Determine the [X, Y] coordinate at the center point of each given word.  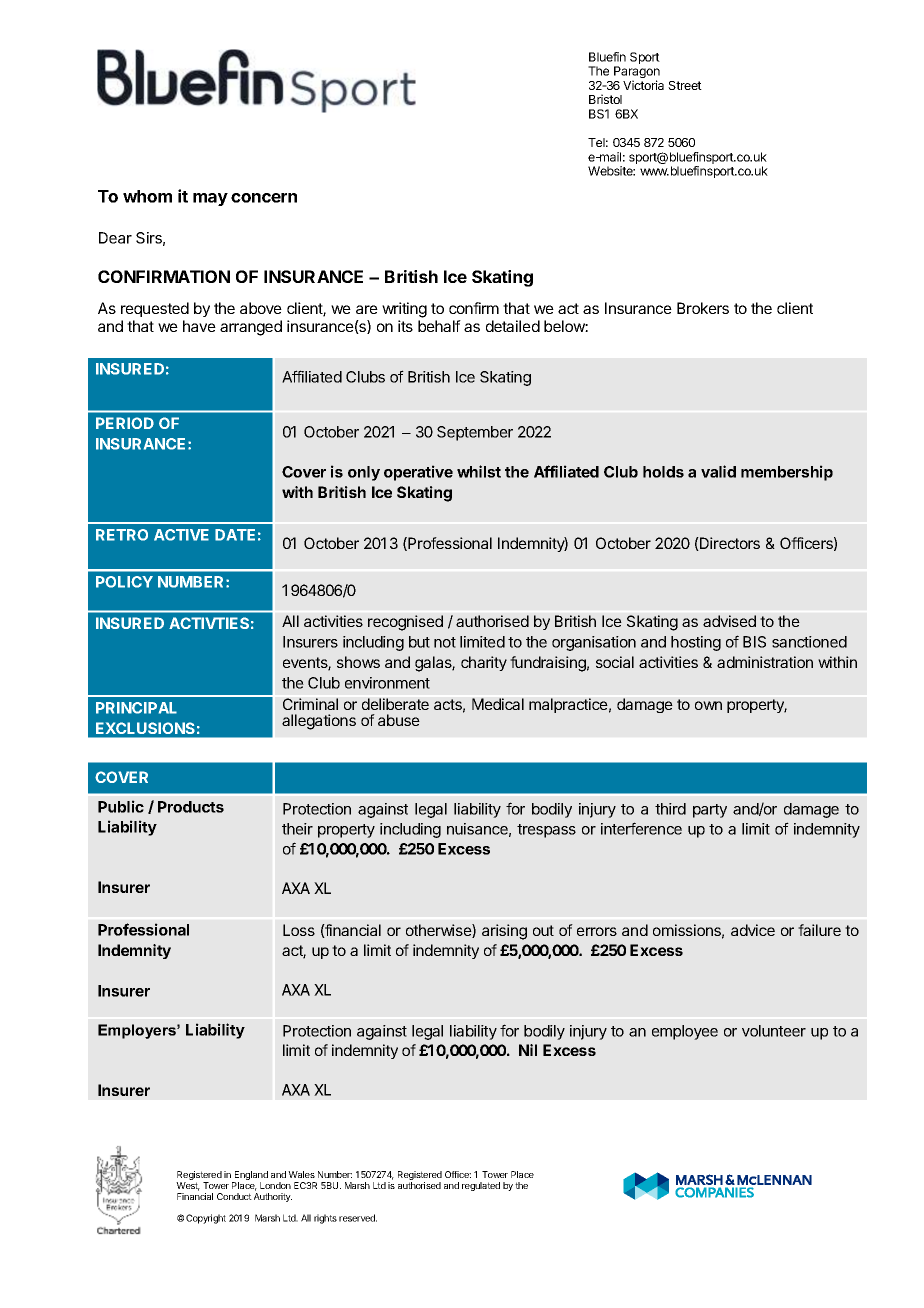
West [188, 1186]
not [445, 642]
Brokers [703, 308]
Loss [299, 930]
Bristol [605, 99]
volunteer [774, 1031]
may [210, 199]
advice [753, 930]
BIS [754, 642]
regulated [481, 1186]
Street [685, 85]
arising [504, 932]
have [199, 326]
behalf [439, 326]
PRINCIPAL [136, 708]
